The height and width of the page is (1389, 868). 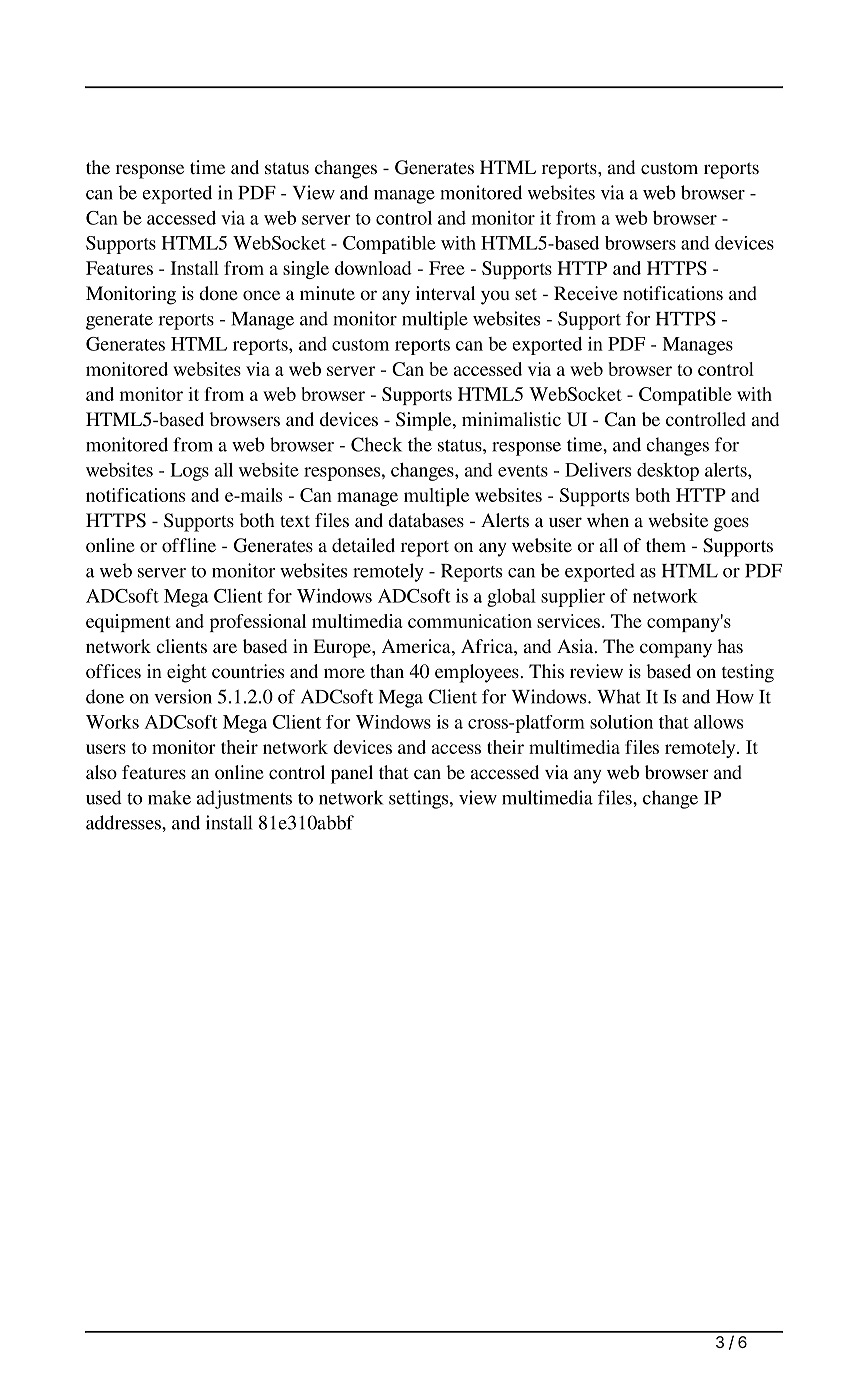 I want to click on America, so click(x=417, y=647).
